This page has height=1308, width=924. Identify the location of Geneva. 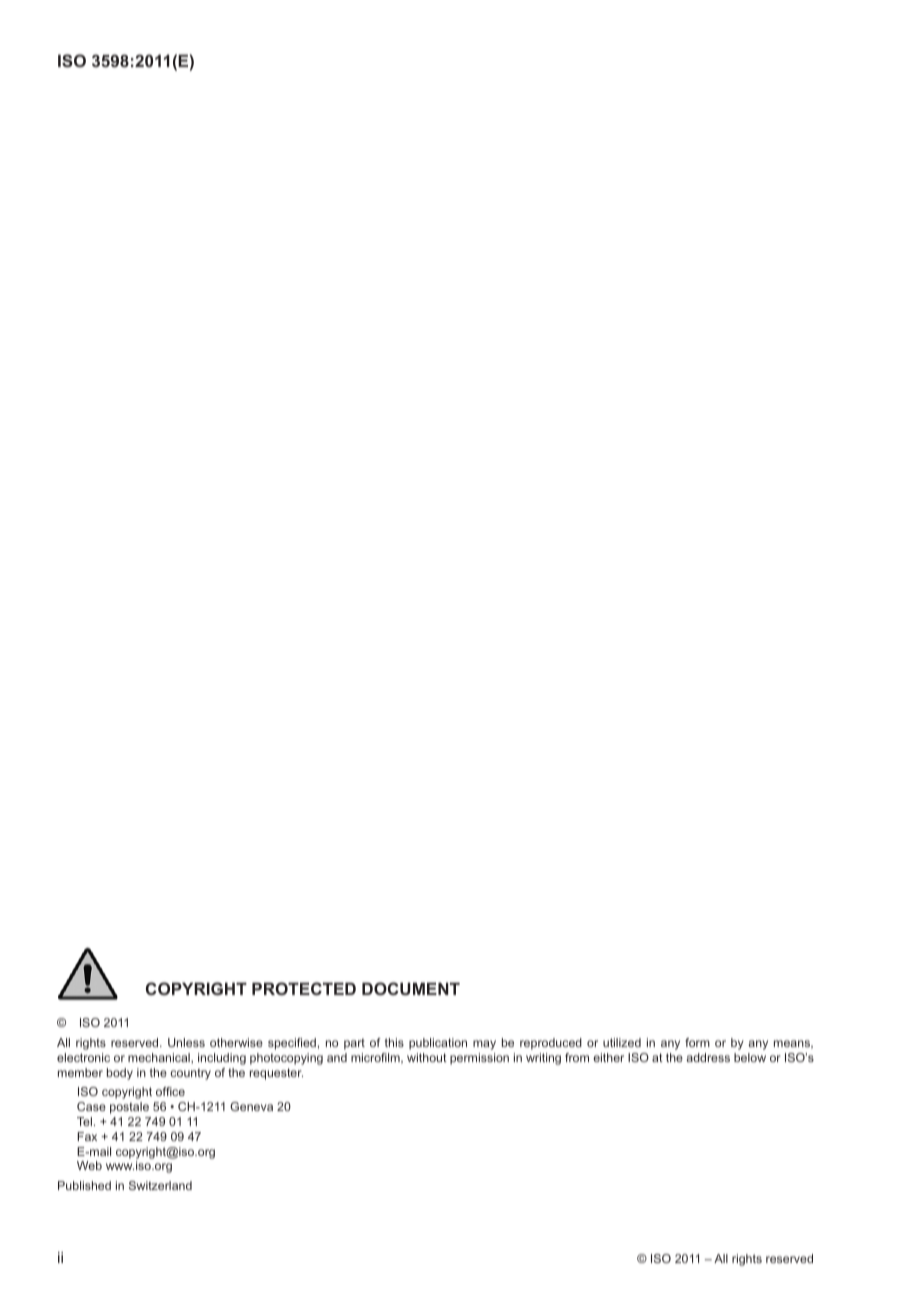
(251, 1106).
